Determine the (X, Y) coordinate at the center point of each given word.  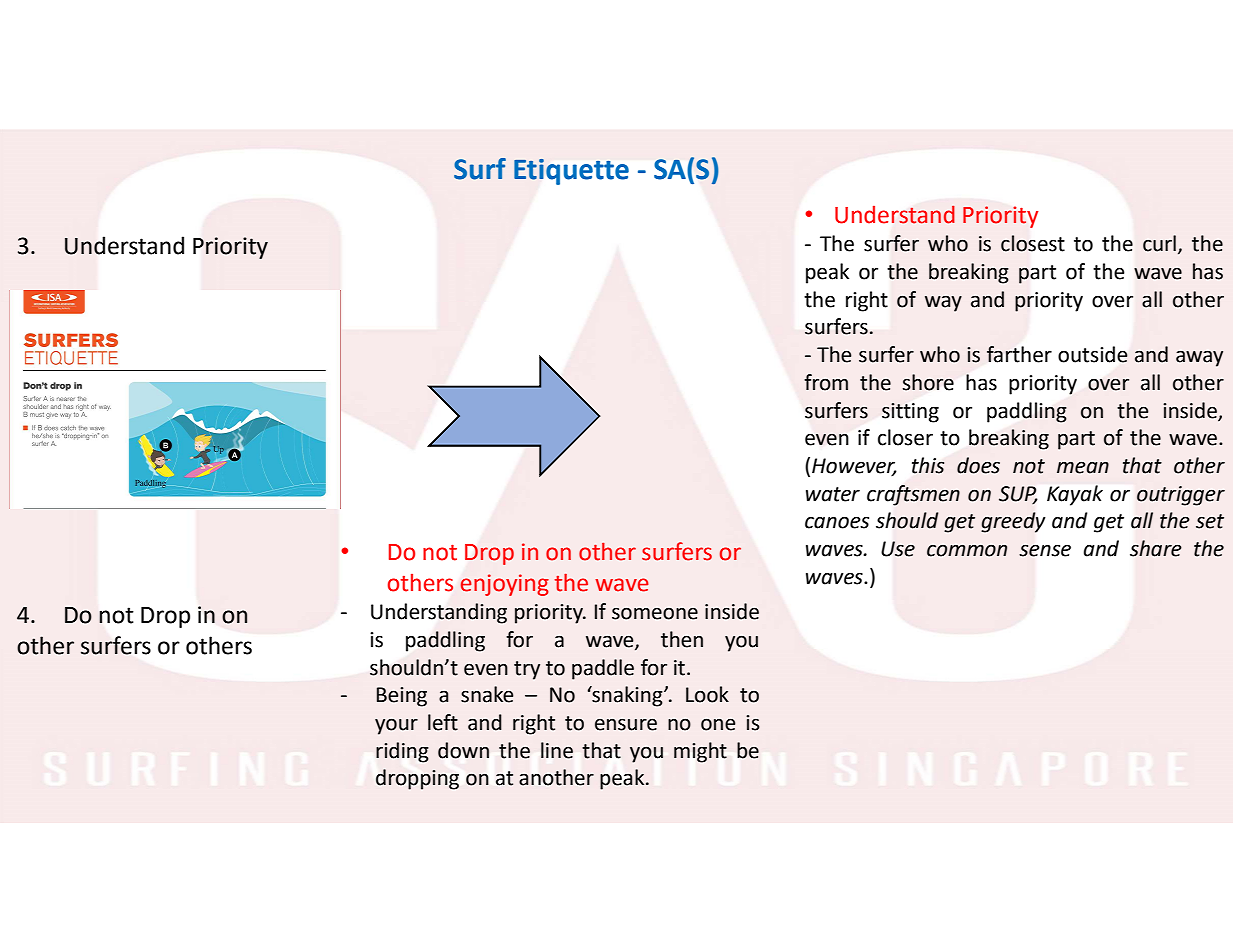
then (682, 639)
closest (1033, 243)
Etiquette (571, 172)
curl (1159, 243)
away (1199, 358)
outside (1093, 354)
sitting (910, 413)
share (1156, 548)
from (826, 382)
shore (928, 382)
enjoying (505, 585)
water (833, 494)
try (527, 670)
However (854, 467)
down (463, 750)
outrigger (1181, 496)
